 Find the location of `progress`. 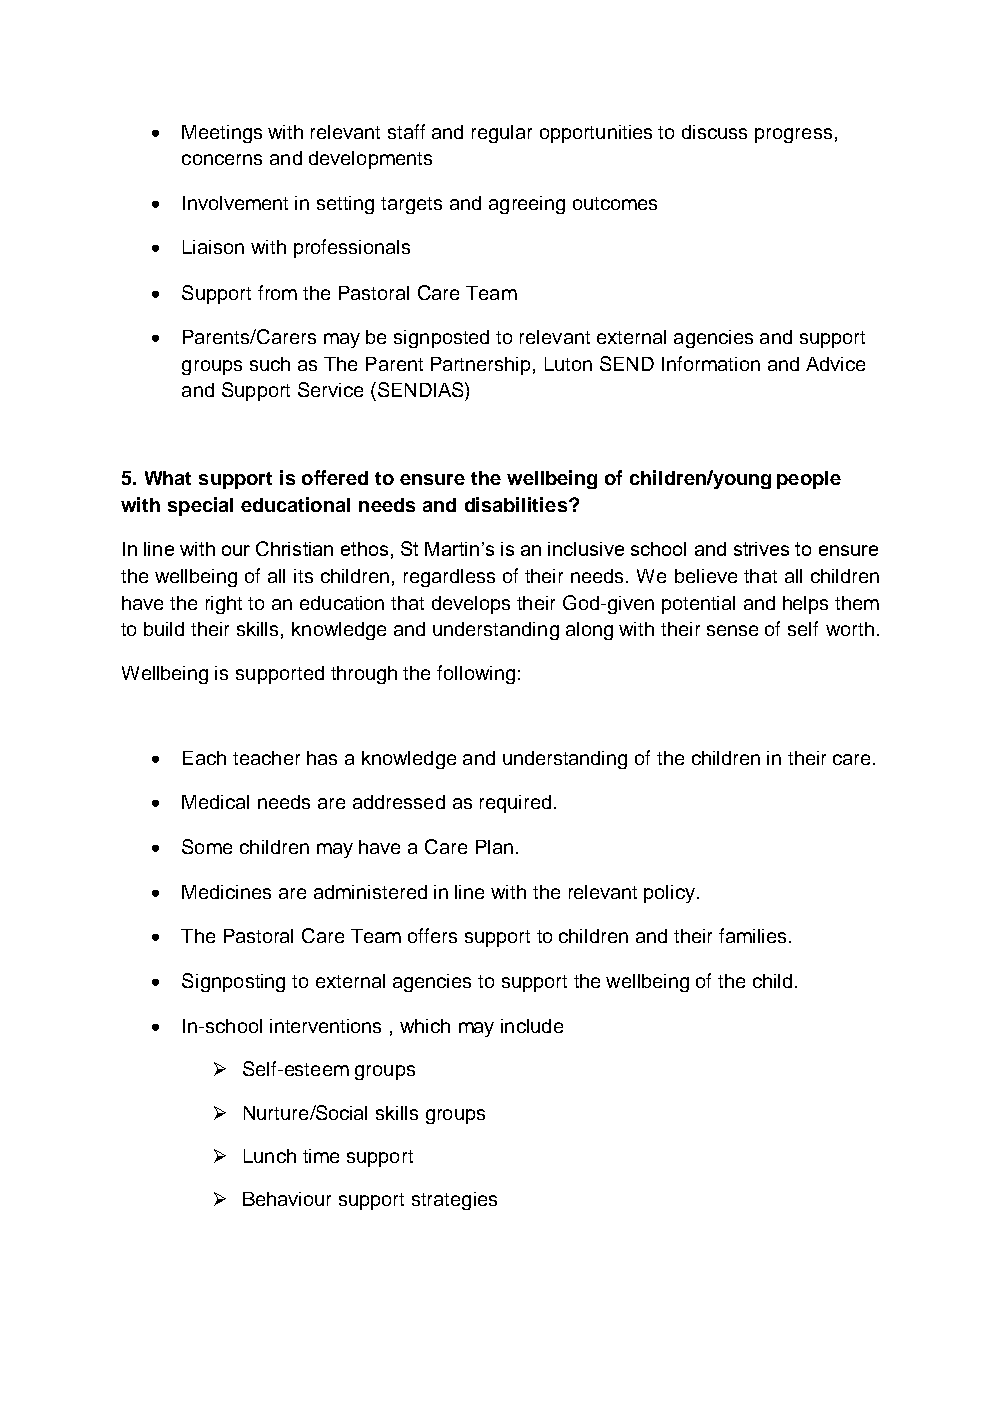

progress is located at coordinates (793, 135).
